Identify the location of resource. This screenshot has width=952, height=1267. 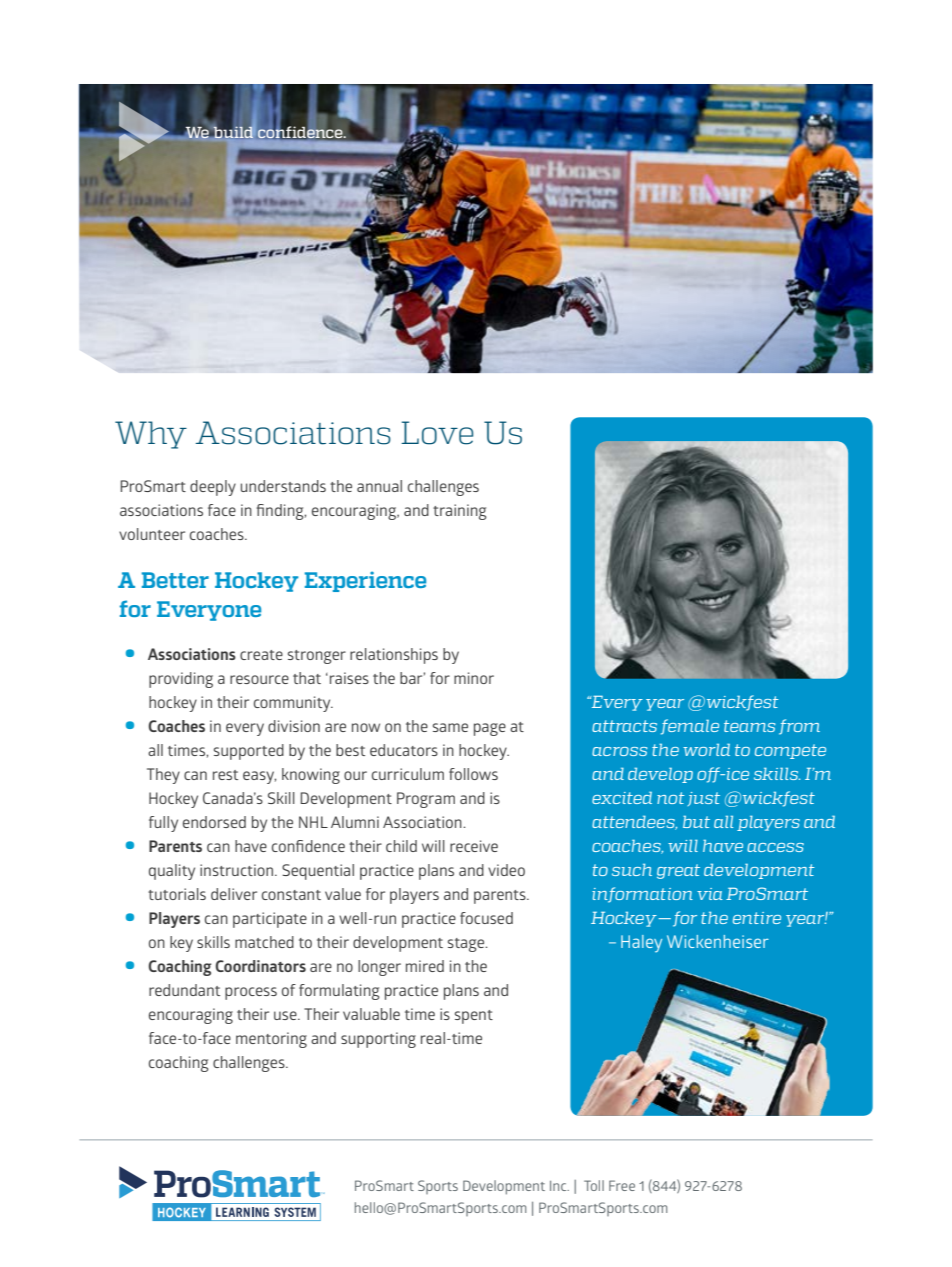
(259, 679).
